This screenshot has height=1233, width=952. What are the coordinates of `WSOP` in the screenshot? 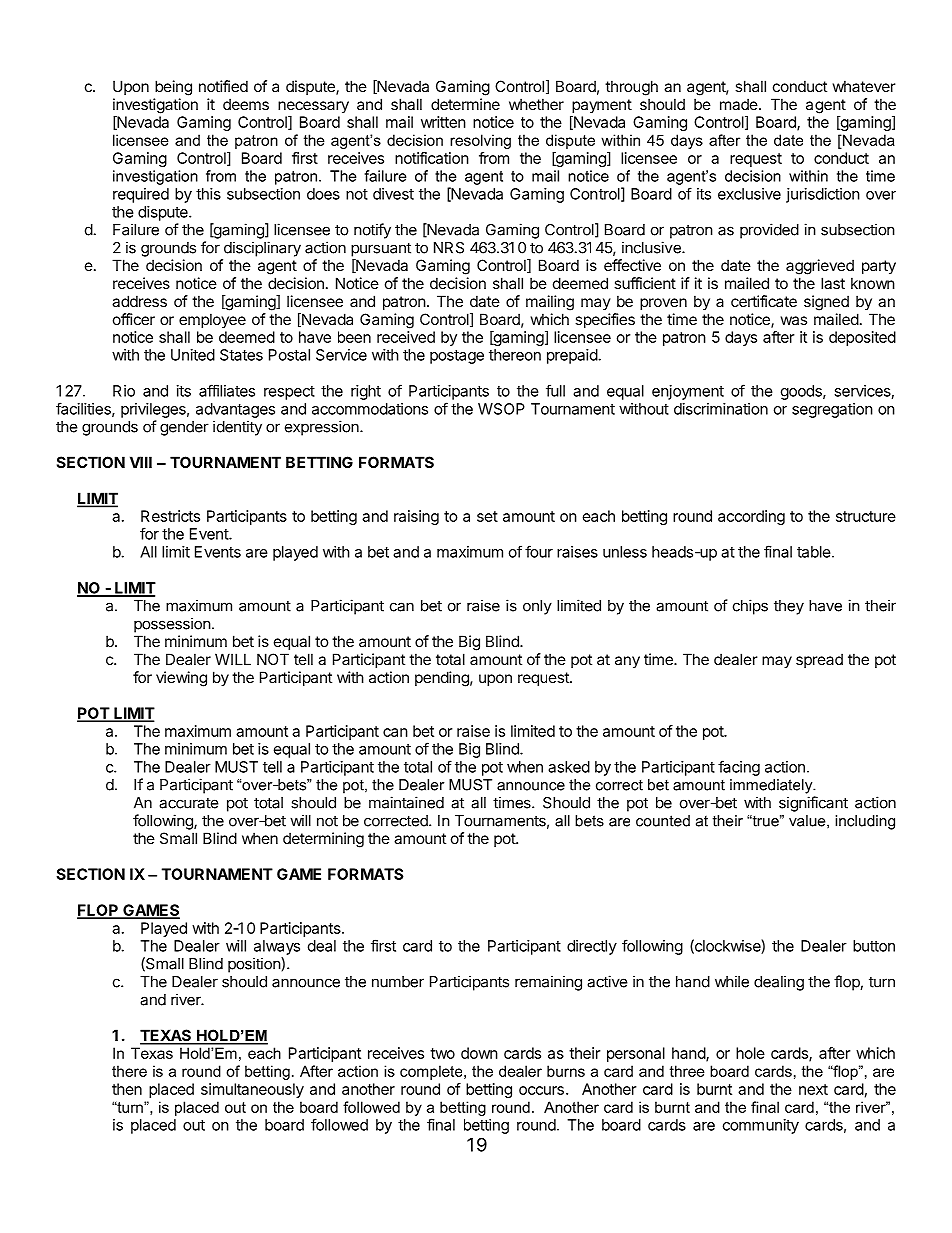 It's located at (501, 409).
